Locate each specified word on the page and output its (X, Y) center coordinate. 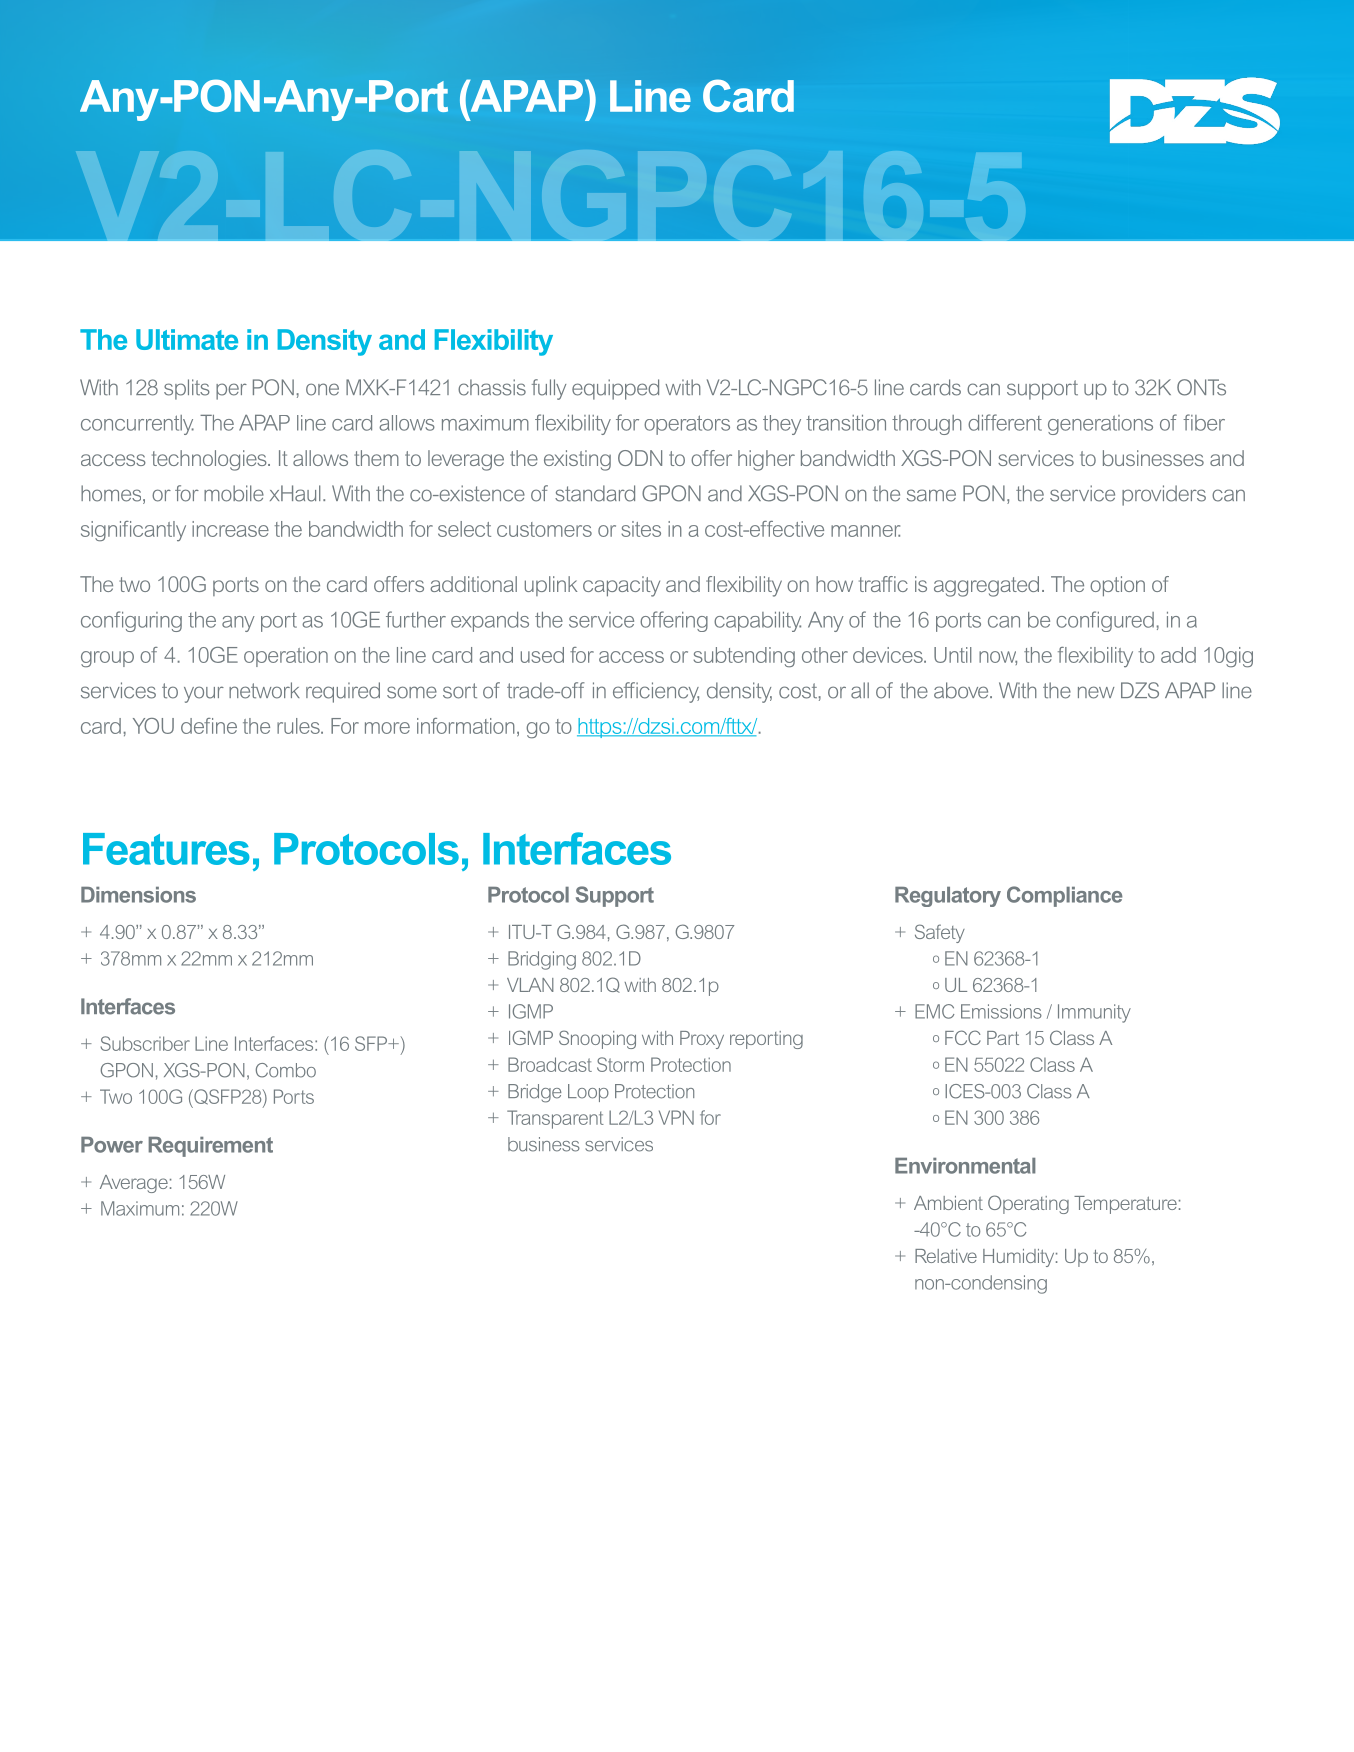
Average (134, 1184)
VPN (676, 1117)
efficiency (656, 692)
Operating (1028, 1204)
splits (187, 389)
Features (166, 849)
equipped (615, 389)
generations (1100, 425)
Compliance (1065, 896)
